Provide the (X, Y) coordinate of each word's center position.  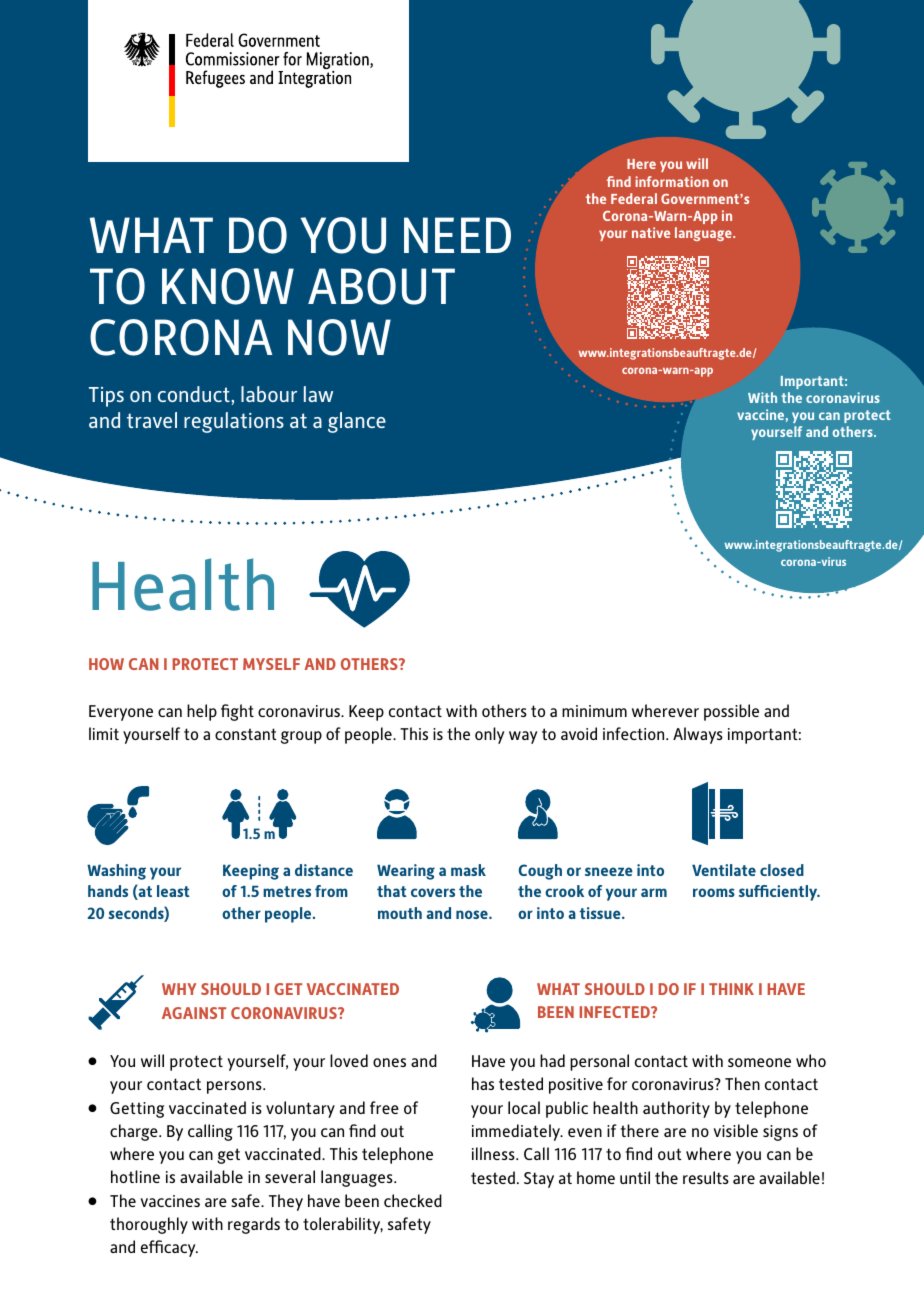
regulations (234, 422)
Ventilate (724, 870)
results (706, 1177)
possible (731, 712)
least (173, 891)
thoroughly (149, 1225)
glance (357, 422)
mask (468, 870)
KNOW (228, 286)
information (672, 181)
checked (413, 1200)
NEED (457, 235)
